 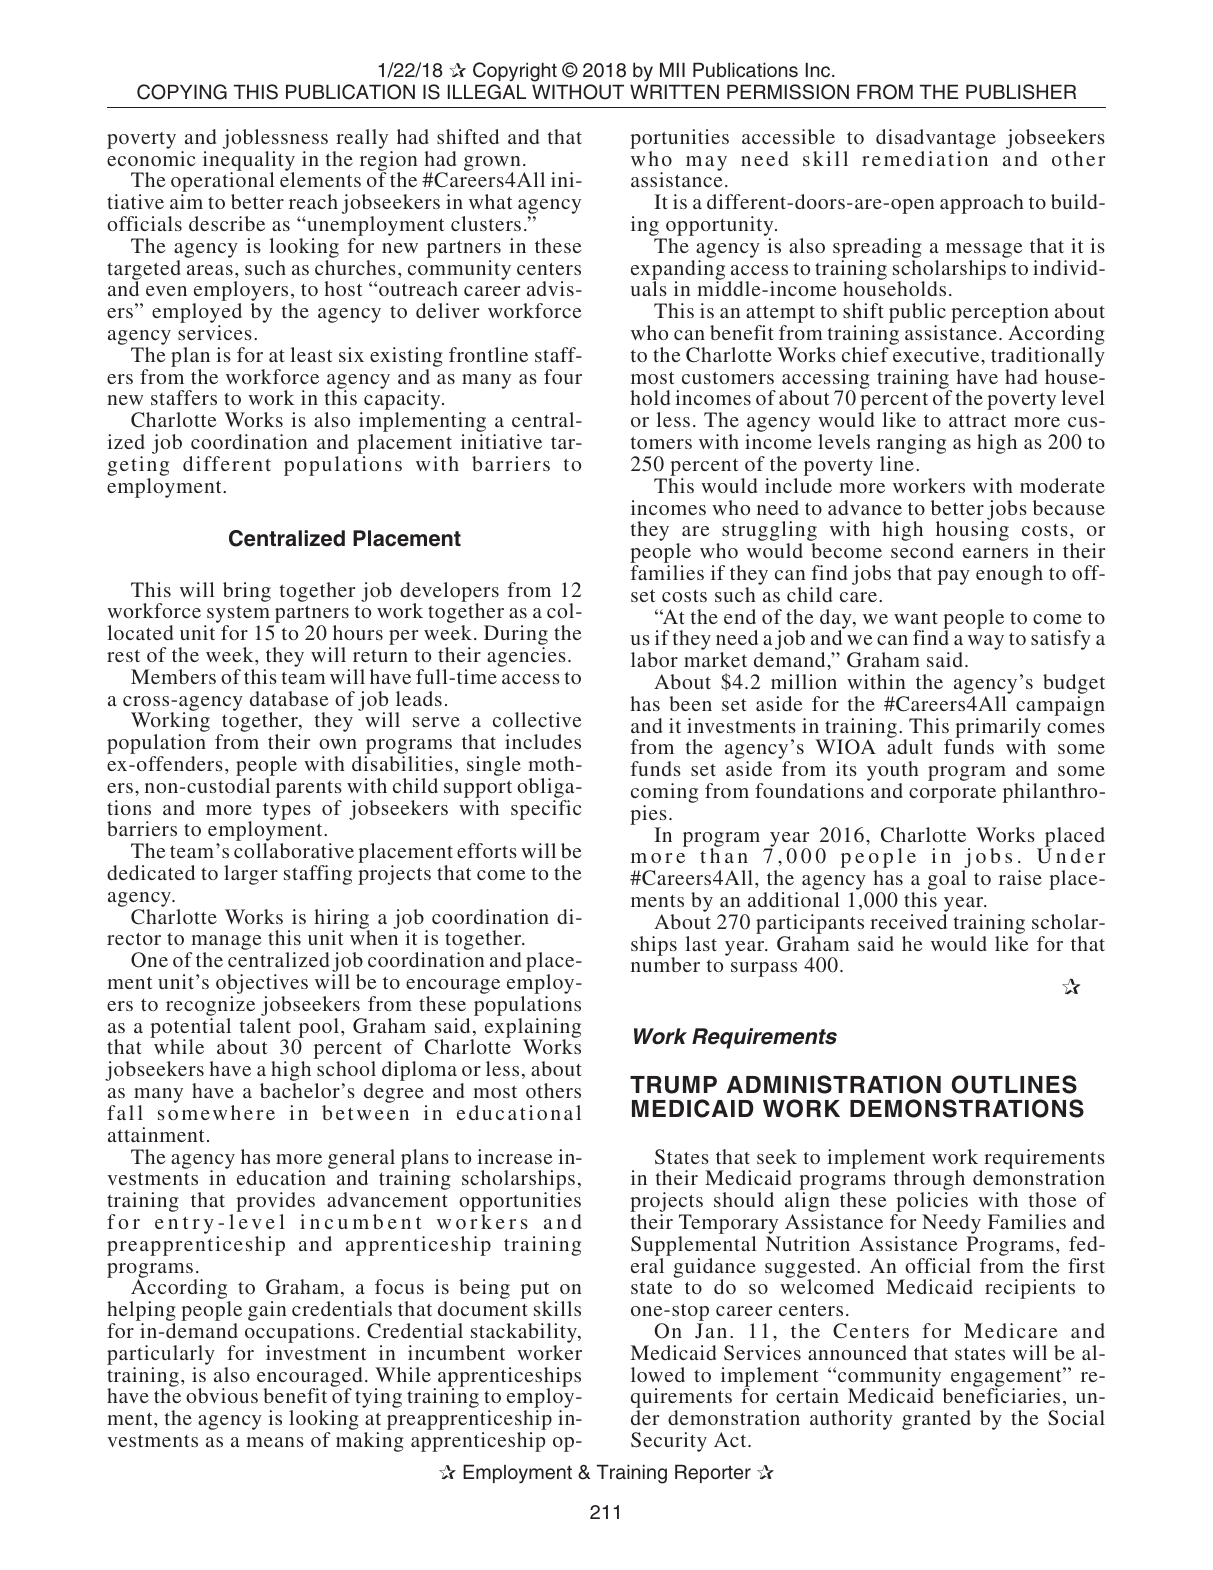 I want to click on TRUMP, so click(x=673, y=1085).
